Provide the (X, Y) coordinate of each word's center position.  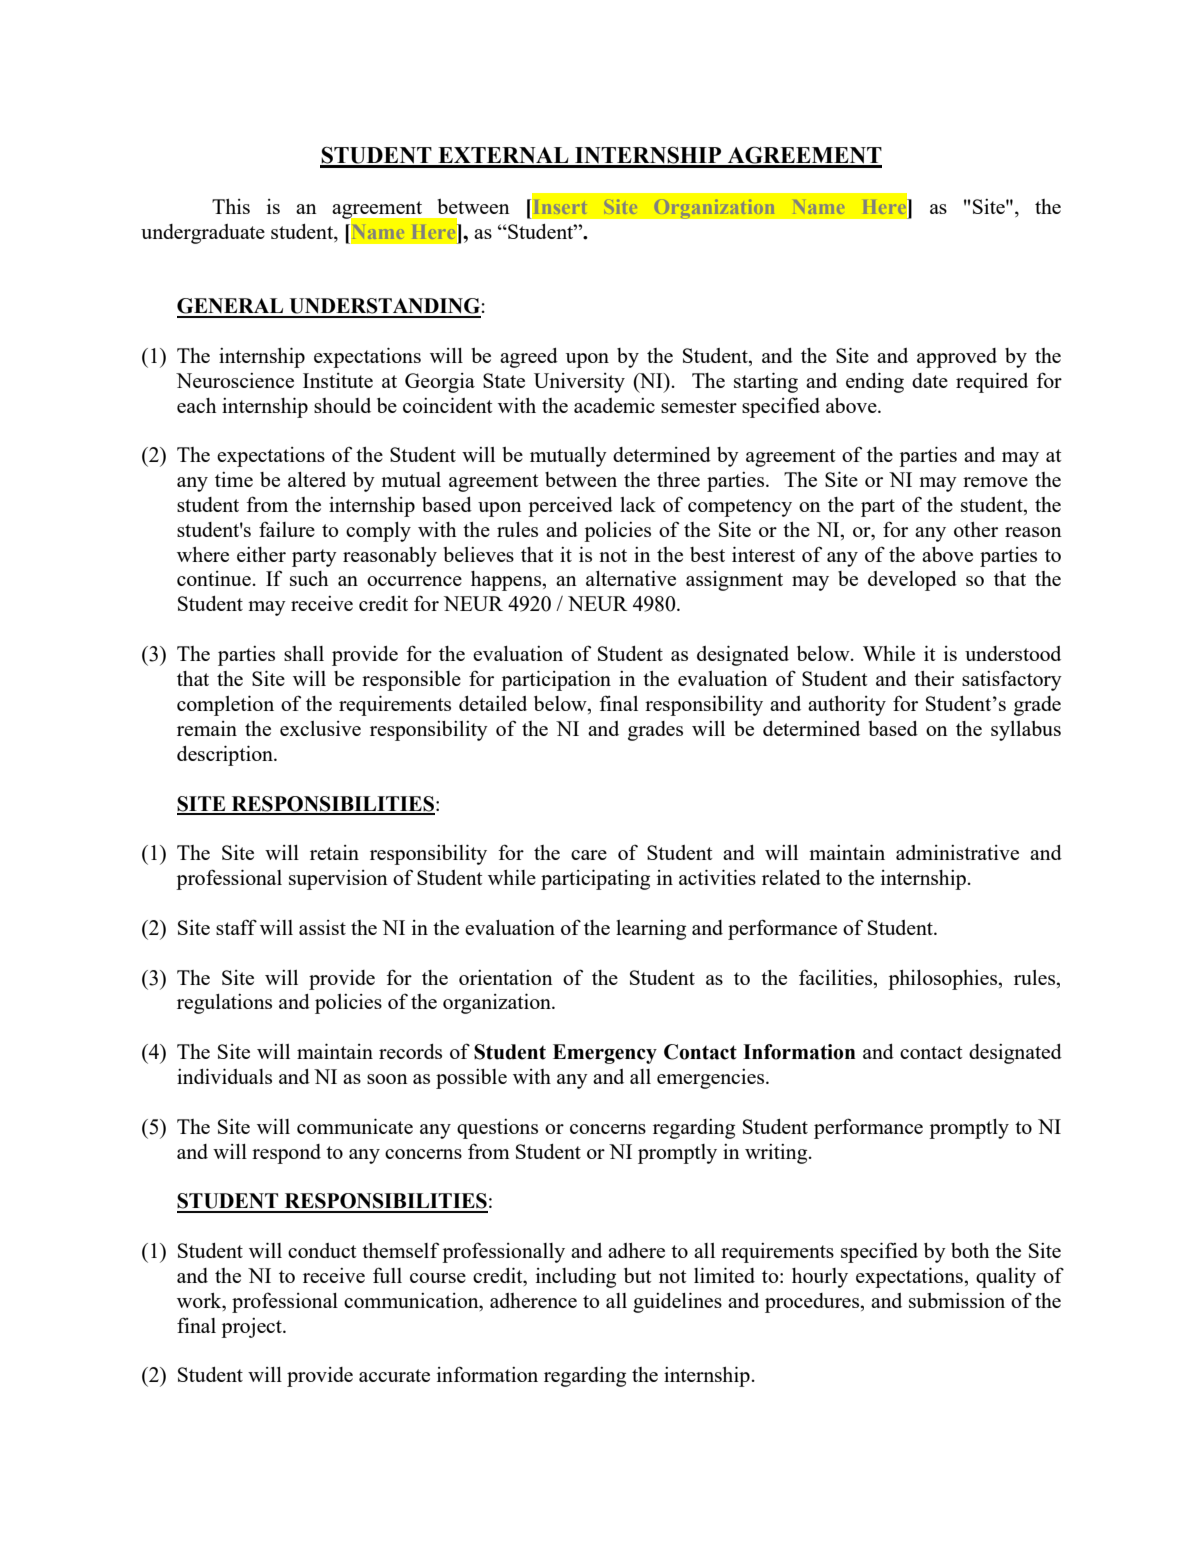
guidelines (677, 1302)
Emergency (605, 1054)
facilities (835, 977)
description (226, 755)
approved (957, 358)
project (252, 1328)
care (589, 855)
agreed (529, 358)
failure (287, 529)
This (231, 206)
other (976, 529)
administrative (957, 852)
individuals (224, 1076)
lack (638, 504)
